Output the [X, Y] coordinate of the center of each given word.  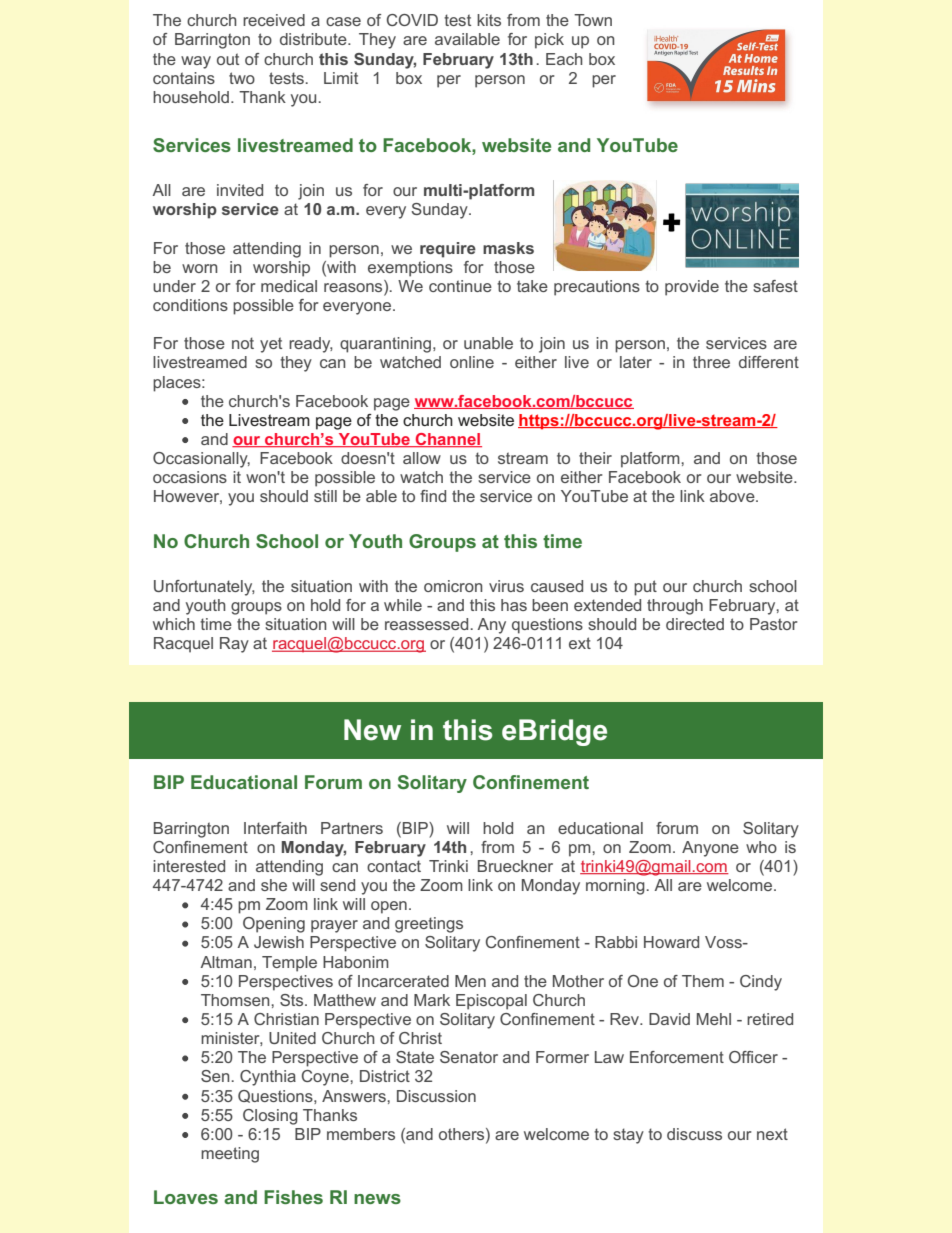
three [711, 362]
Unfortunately [204, 588]
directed [695, 624]
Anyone [710, 849]
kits [489, 20]
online [472, 362]
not [243, 343]
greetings [429, 925]
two [242, 78]
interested [189, 866]
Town [593, 20]
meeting [230, 1155]
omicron [453, 586]
